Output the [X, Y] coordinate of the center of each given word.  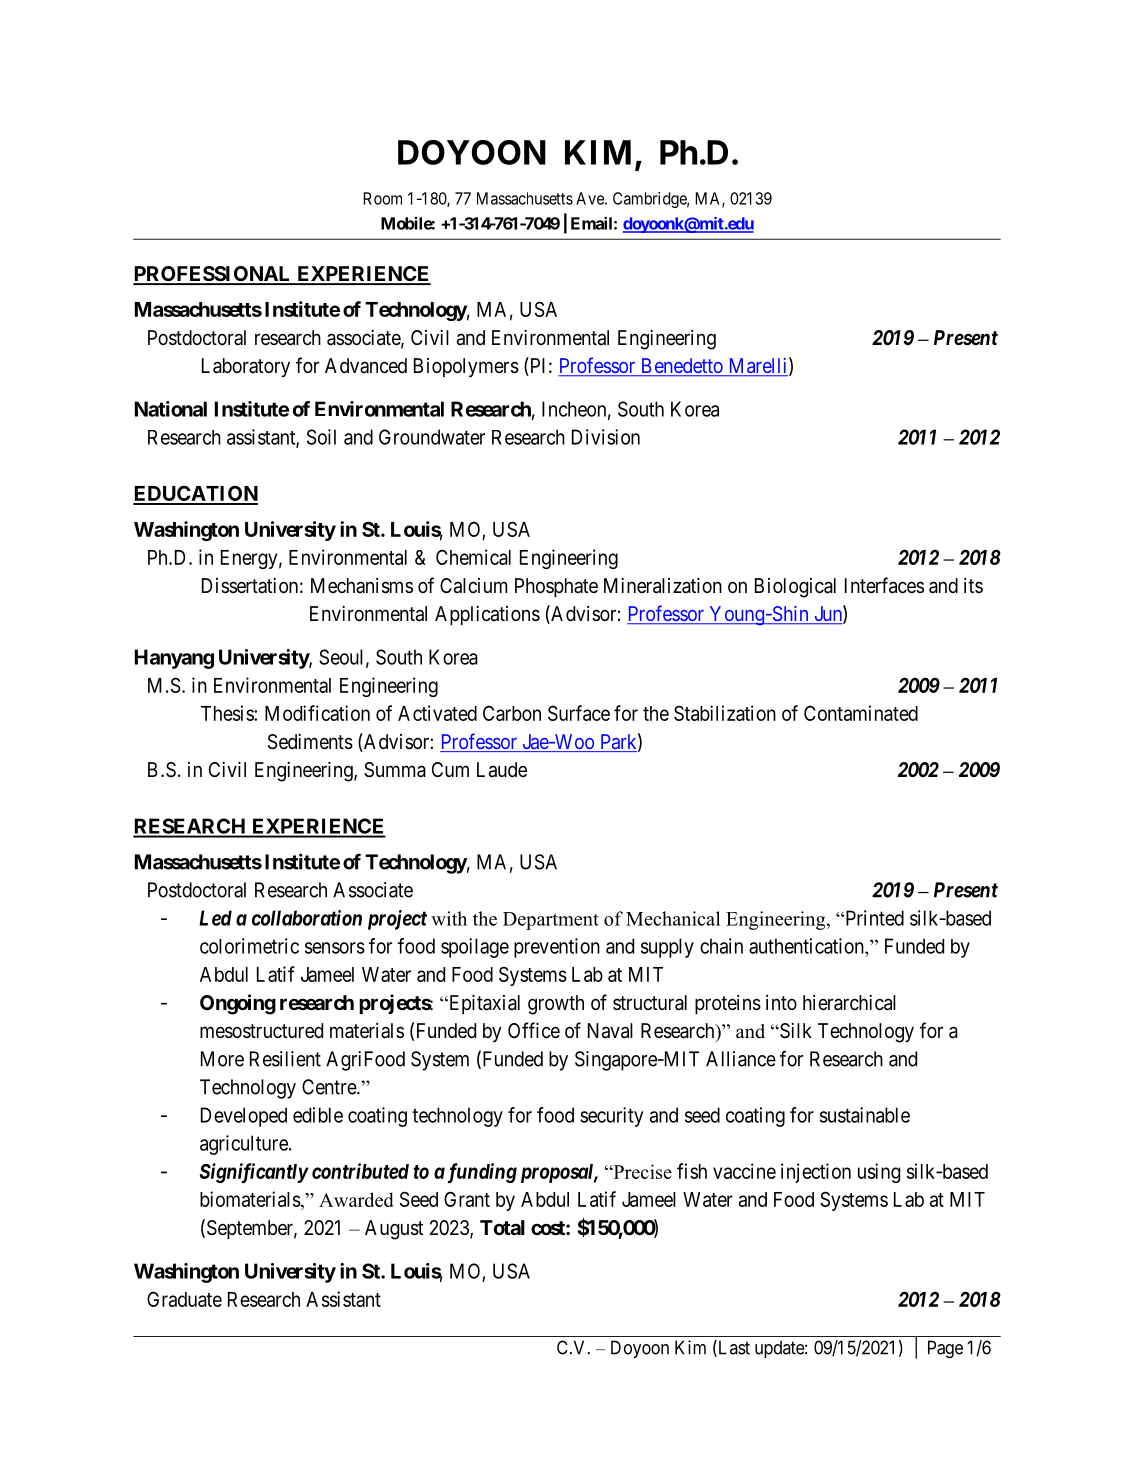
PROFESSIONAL [213, 275]
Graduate [184, 1299]
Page [945, 1349]
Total [502, 1227]
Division [606, 437]
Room [382, 198]
